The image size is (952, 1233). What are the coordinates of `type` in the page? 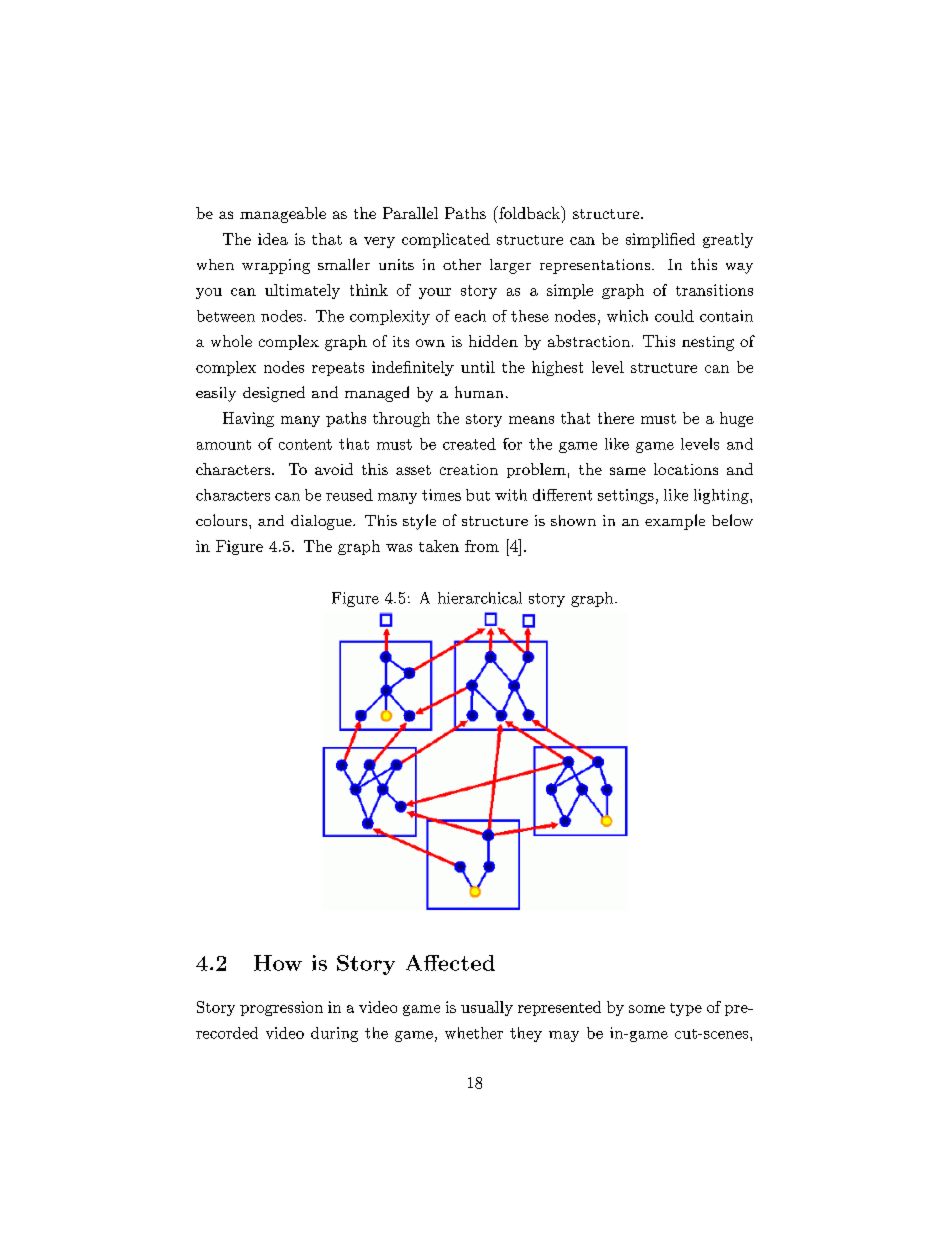 It's located at (686, 1009).
